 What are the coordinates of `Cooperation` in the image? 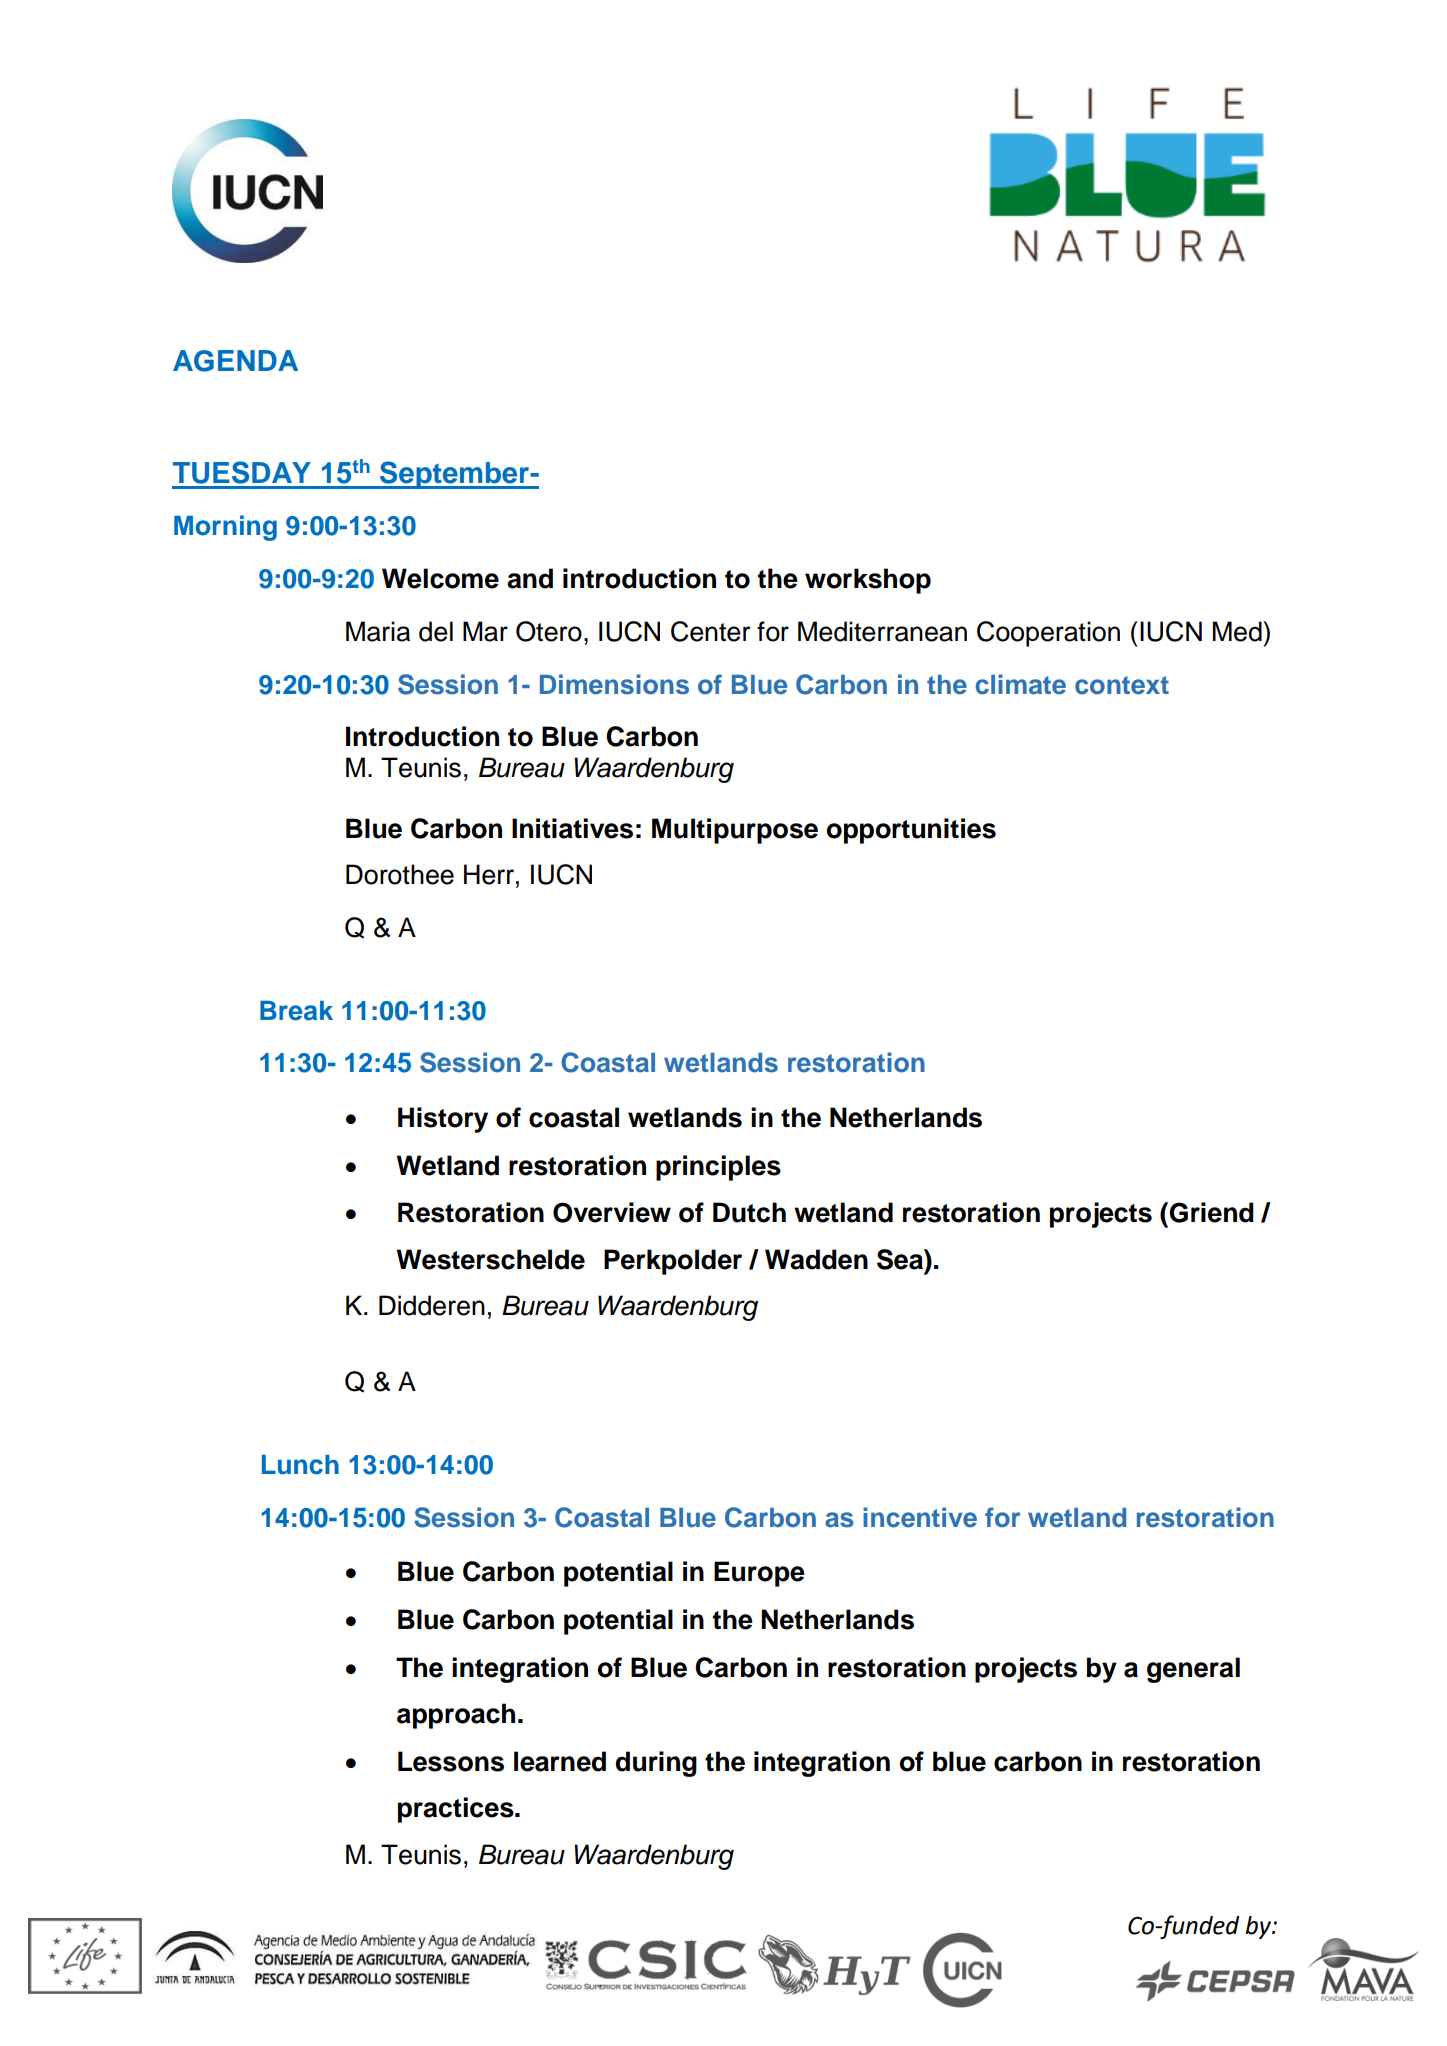 It's located at (1048, 634).
